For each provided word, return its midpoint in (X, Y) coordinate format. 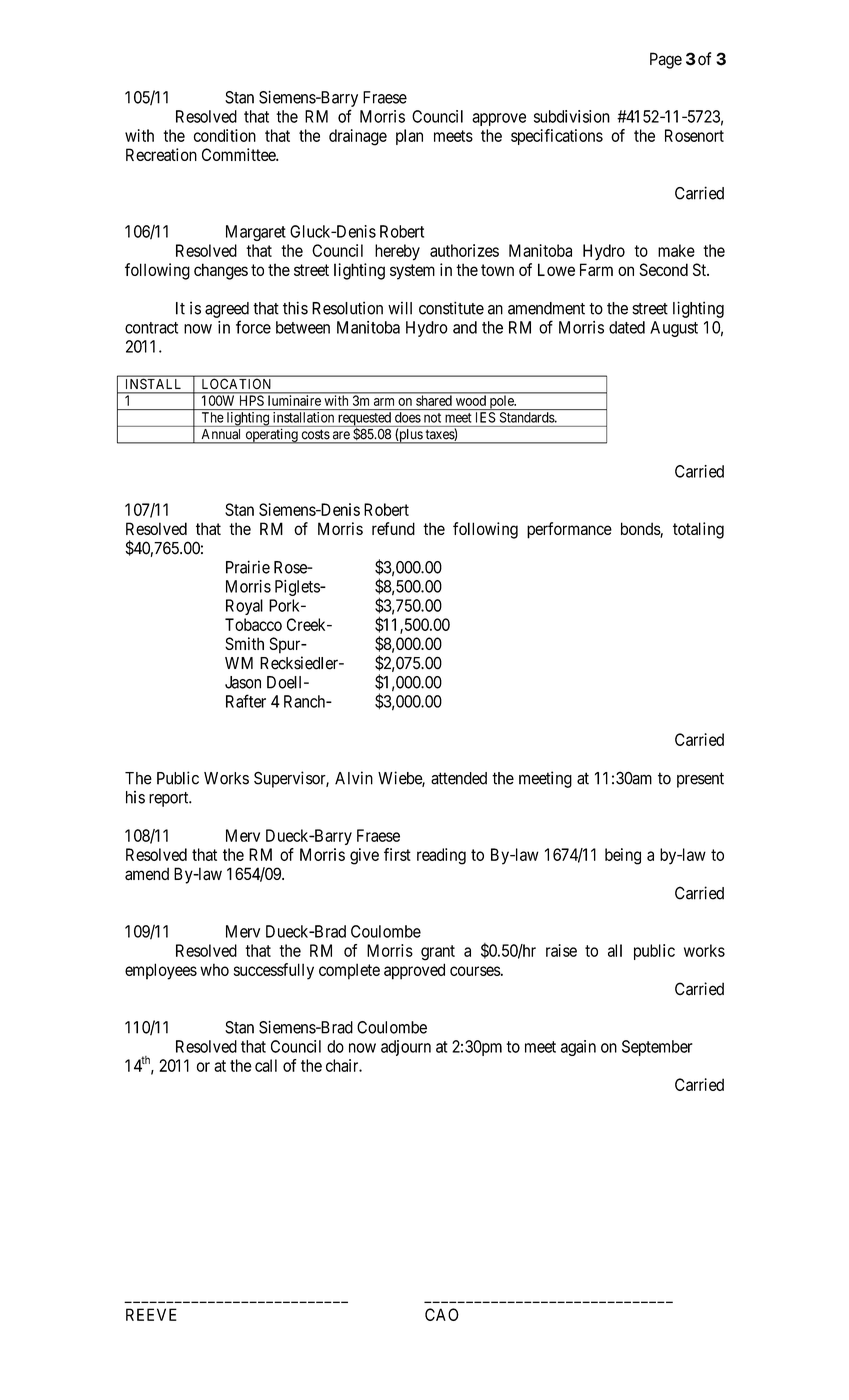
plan (409, 137)
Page (666, 60)
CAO (442, 1314)
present (700, 780)
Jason (243, 682)
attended (459, 778)
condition (225, 135)
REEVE (151, 1314)
